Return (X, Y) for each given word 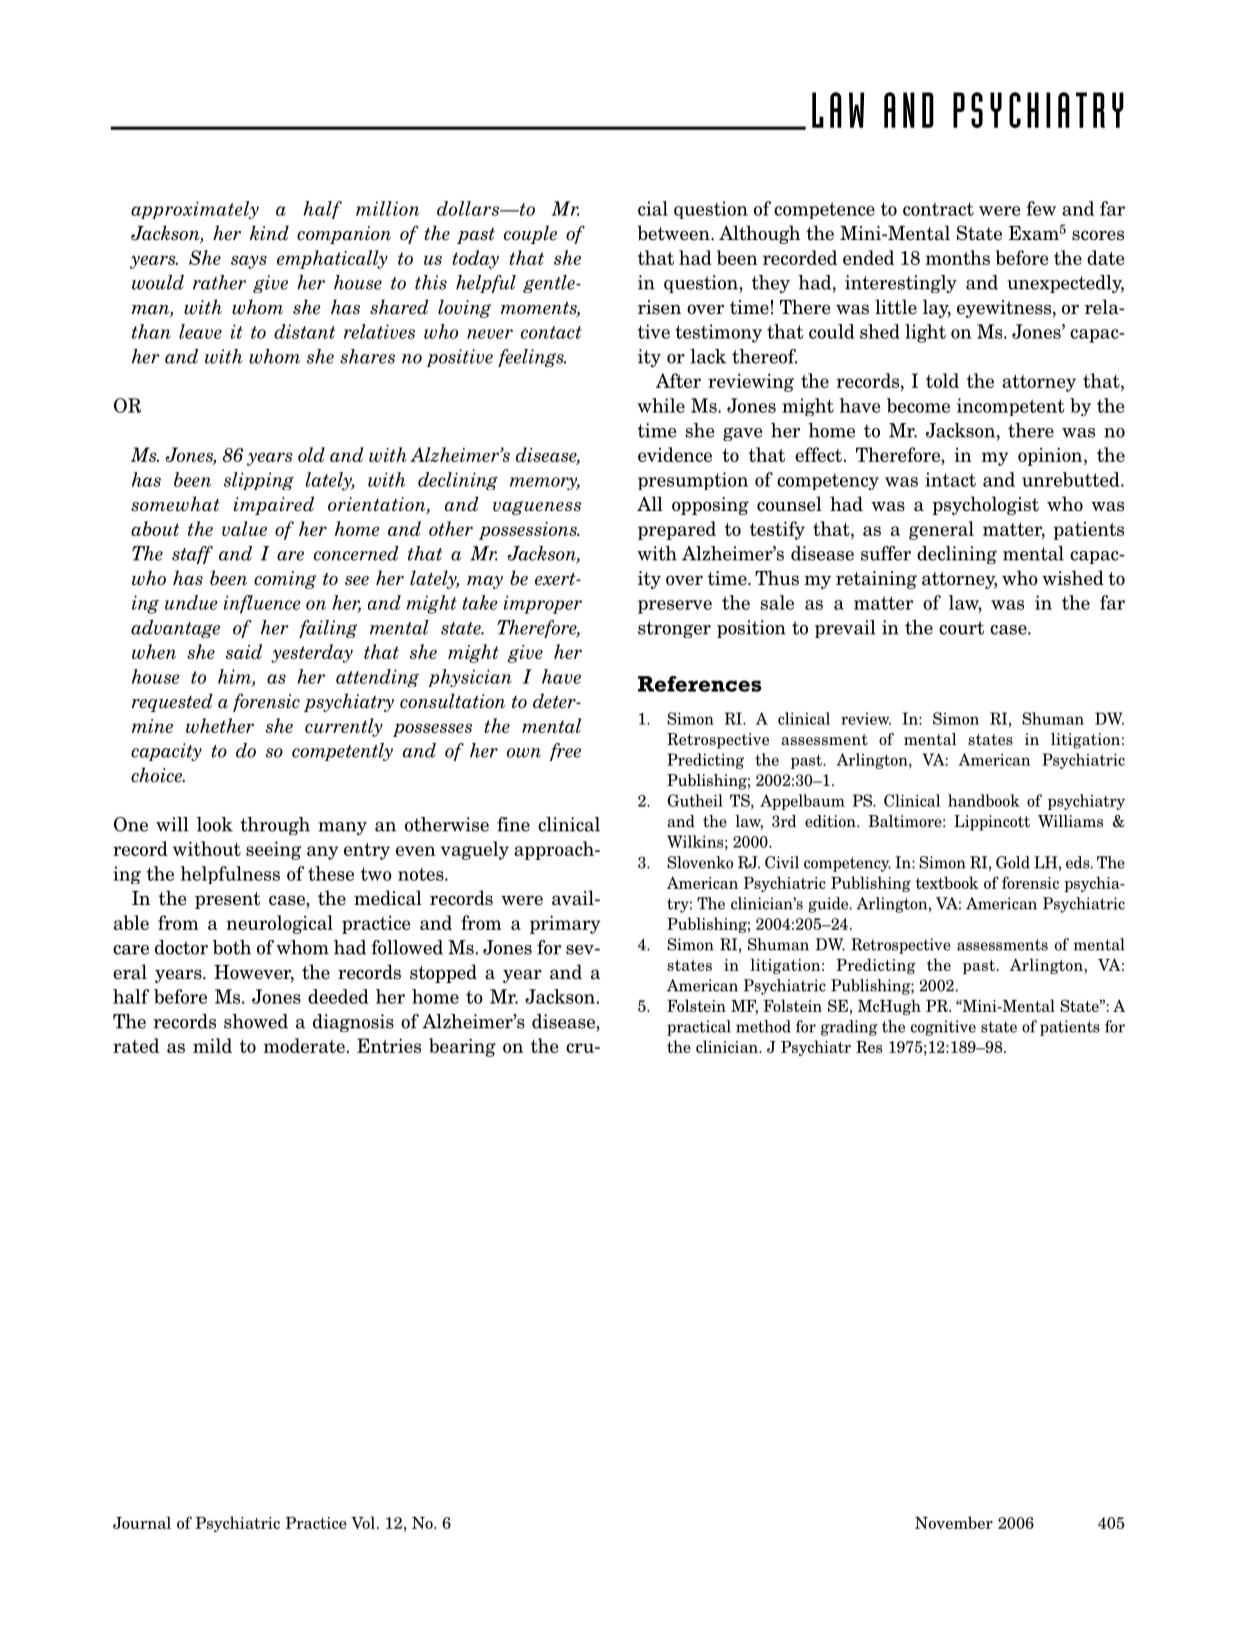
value (244, 528)
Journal (142, 1522)
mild (212, 1045)
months (957, 257)
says (249, 262)
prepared (677, 530)
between (675, 233)
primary (565, 924)
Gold (1013, 862)
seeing (273, 850)
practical (699, 1028)
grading (849, 1028)
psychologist (985, 505)
